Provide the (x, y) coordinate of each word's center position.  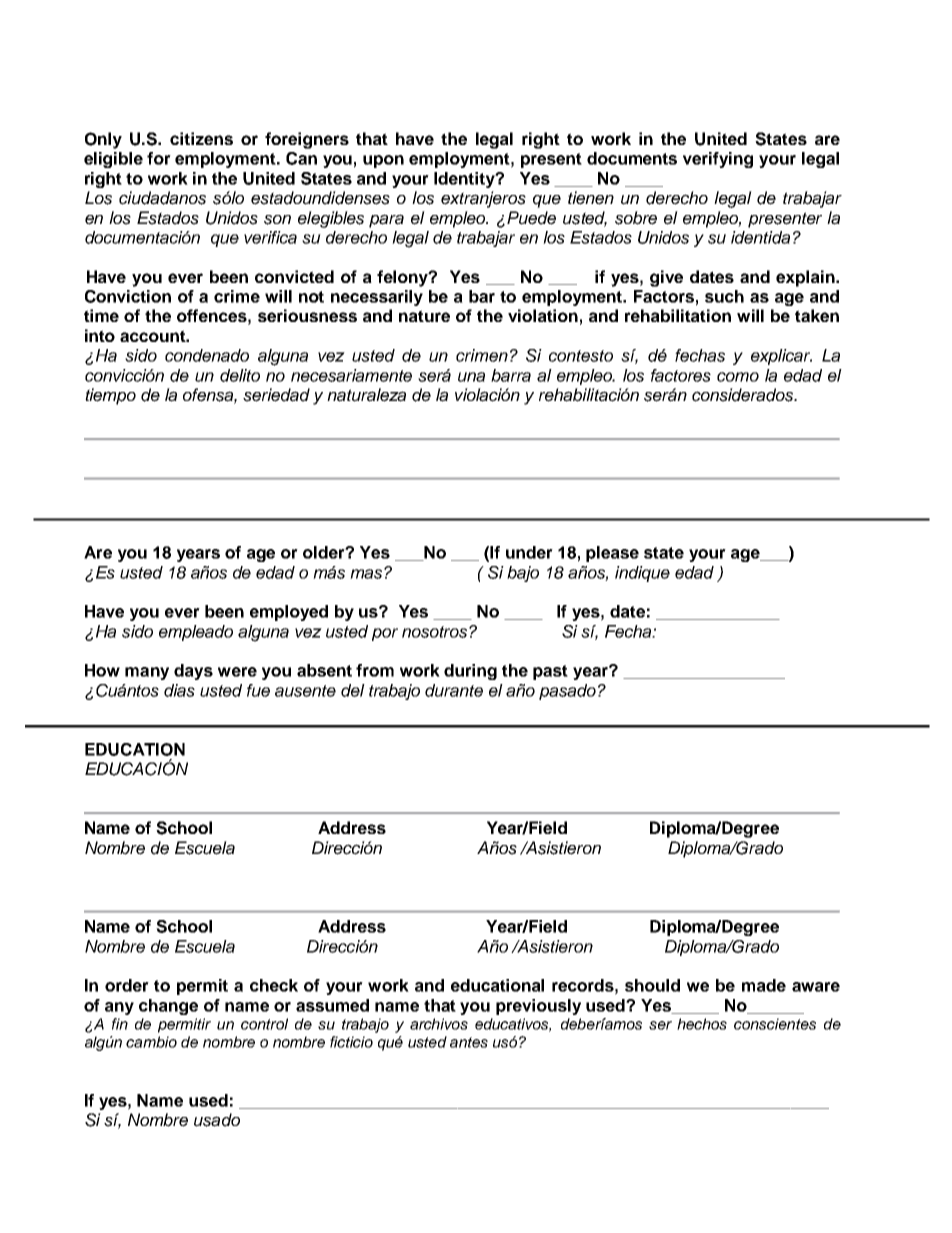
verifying (718, 160)
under (529, 552)
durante (454, 690)
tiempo (110, 396)
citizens (201, 138)
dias (179, 690)
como (738, 377)
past (550, 672)
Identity (465, 180)
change (168, 1007)
